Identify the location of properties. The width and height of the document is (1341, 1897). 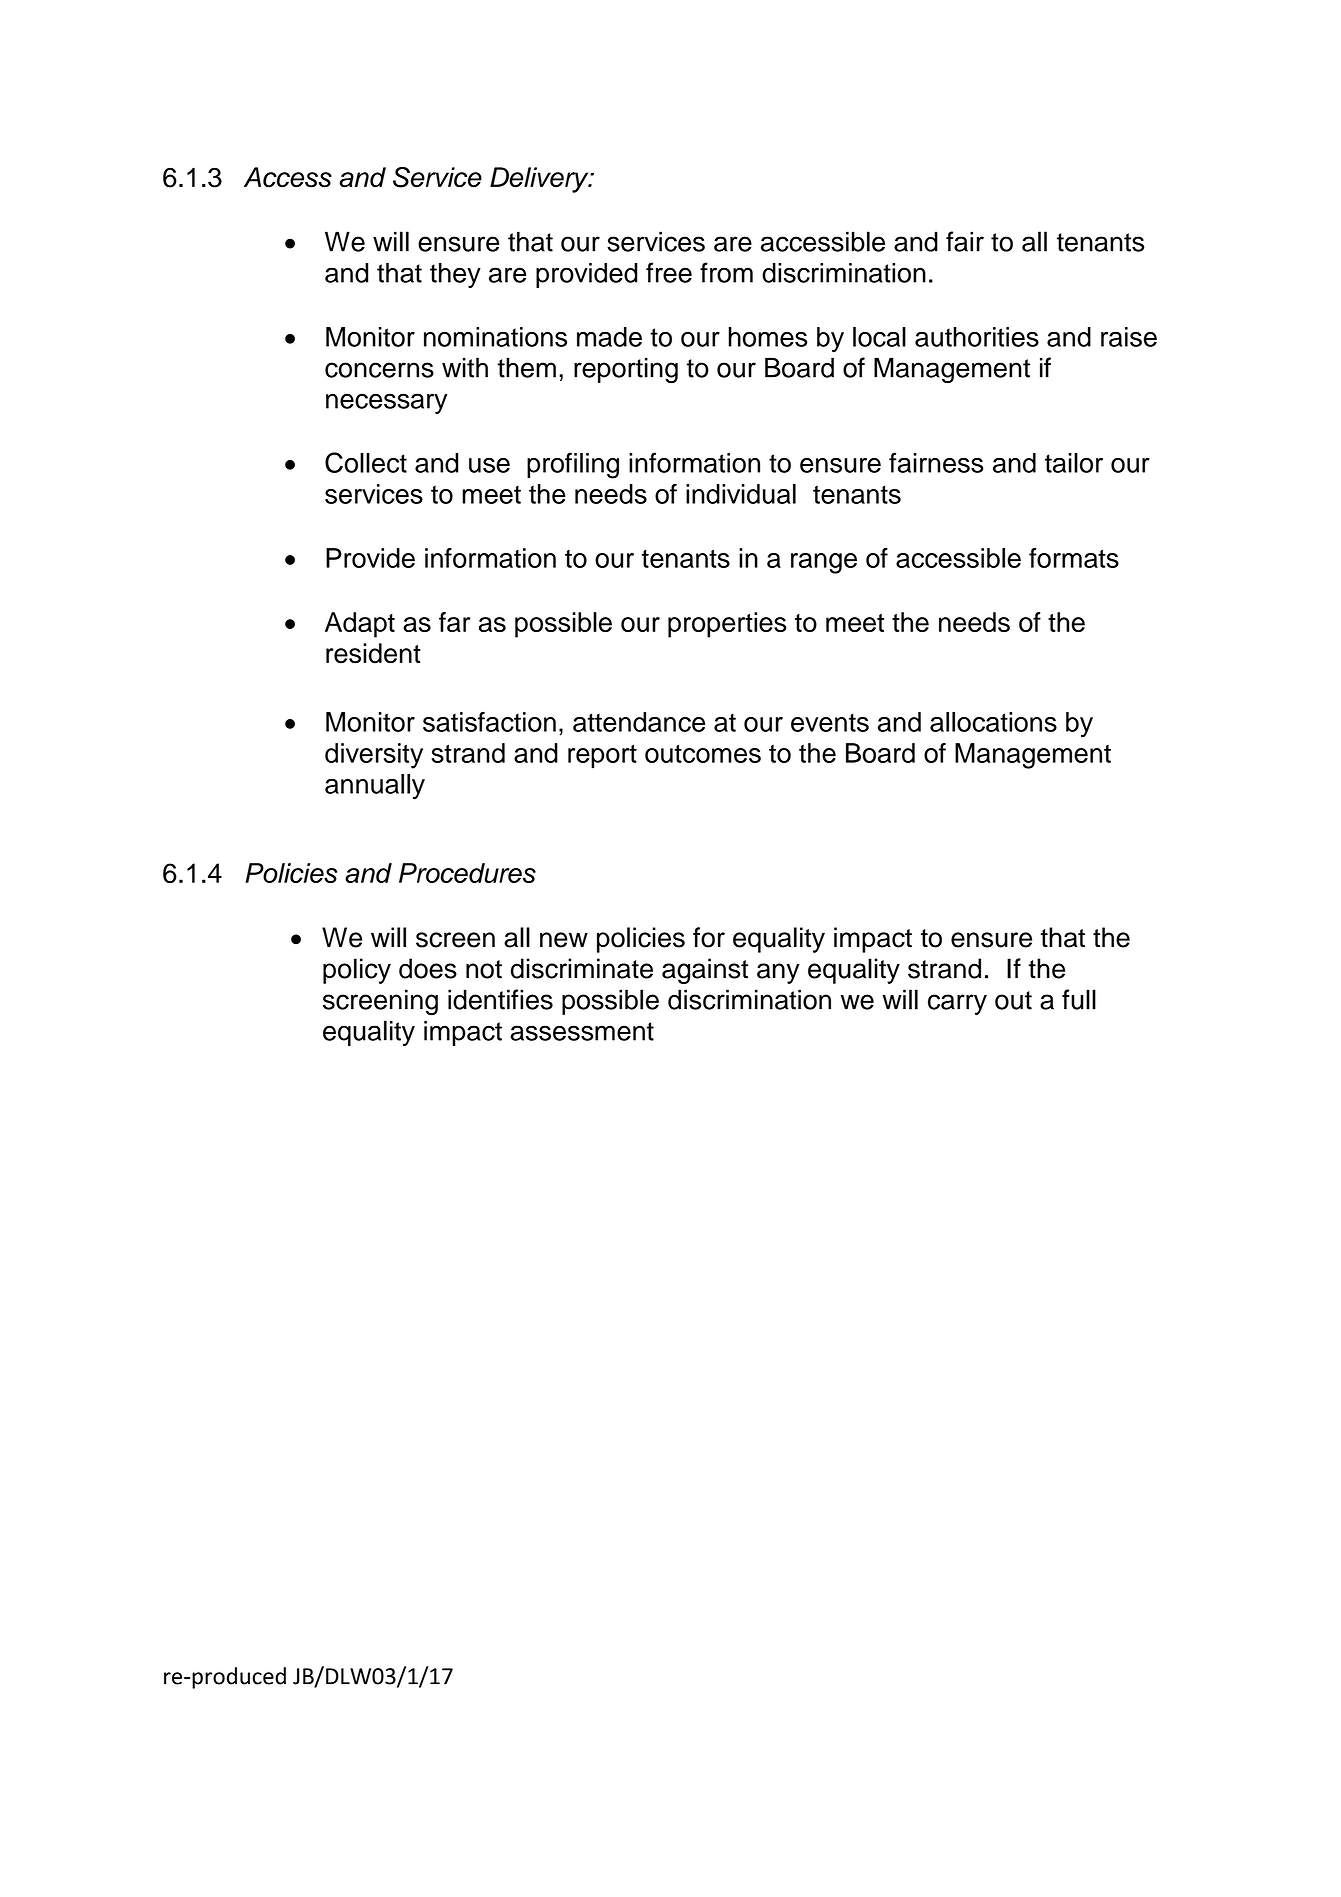
(727, 625).
